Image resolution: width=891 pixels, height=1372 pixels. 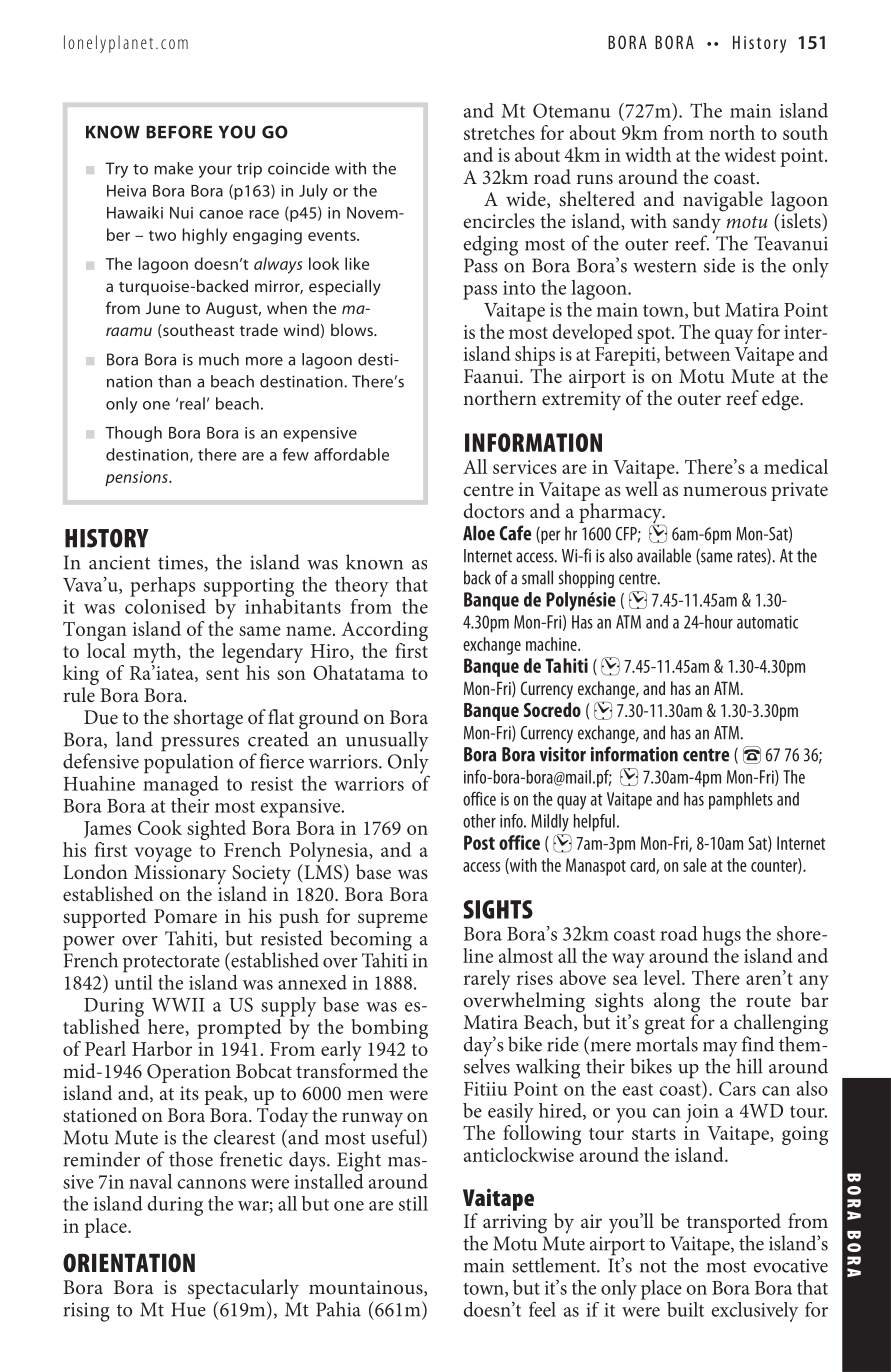 I want to click on services, so click(x=525, y=467).
